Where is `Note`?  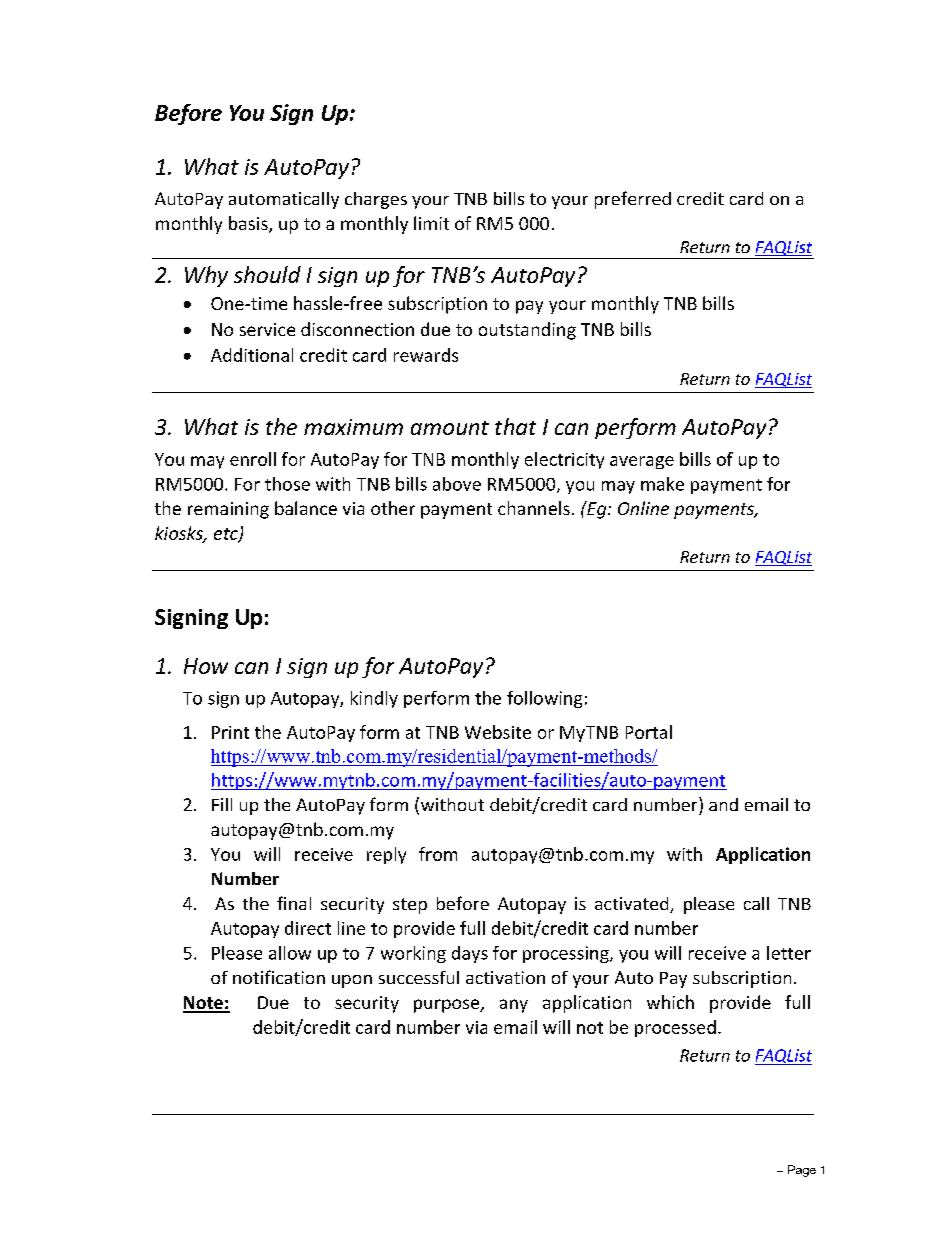 Note is located at coordinates (204, 1004).
